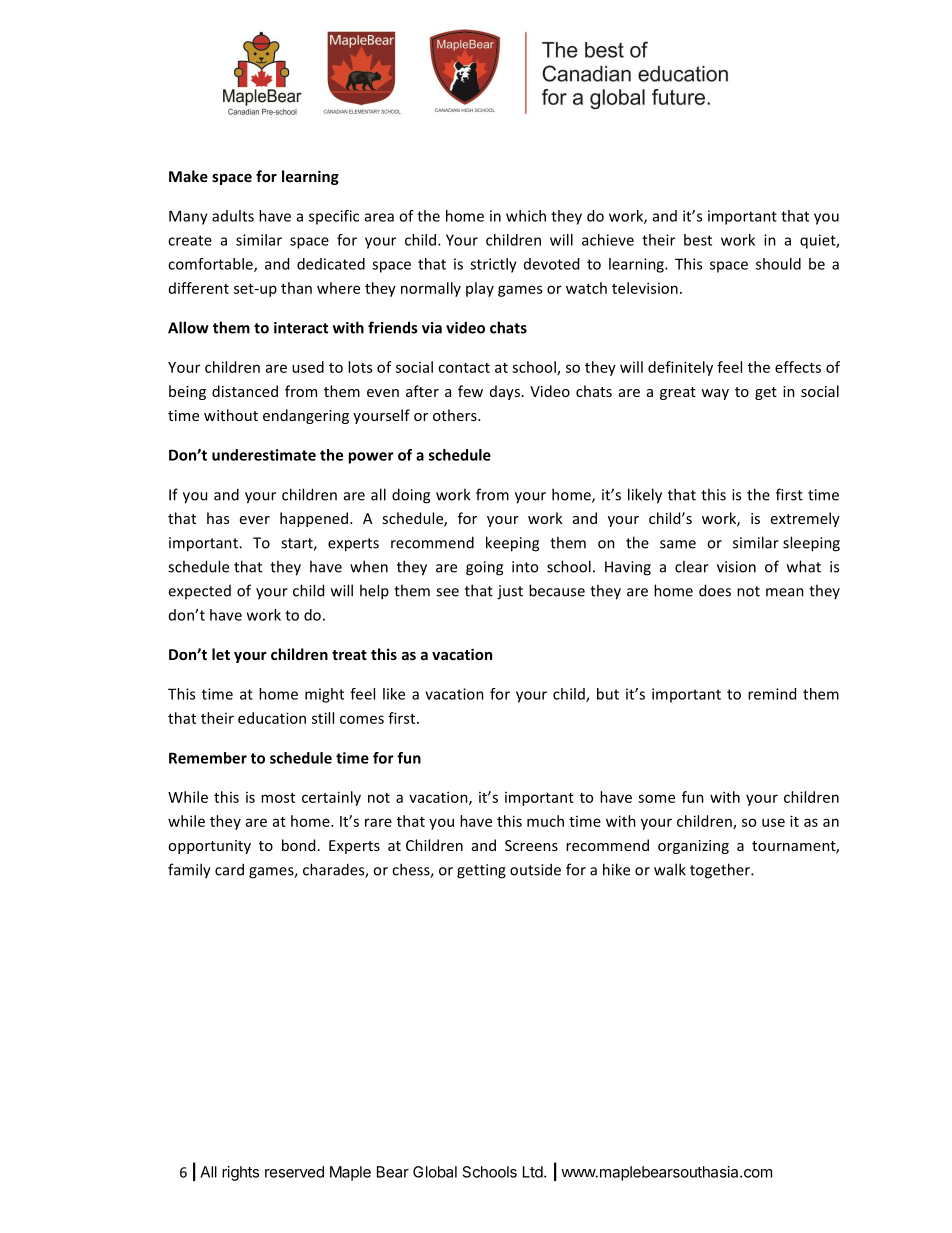 Image resolution: width=952 pixels, height=1233 pixels. I want to click on let, so click(221, 654).
